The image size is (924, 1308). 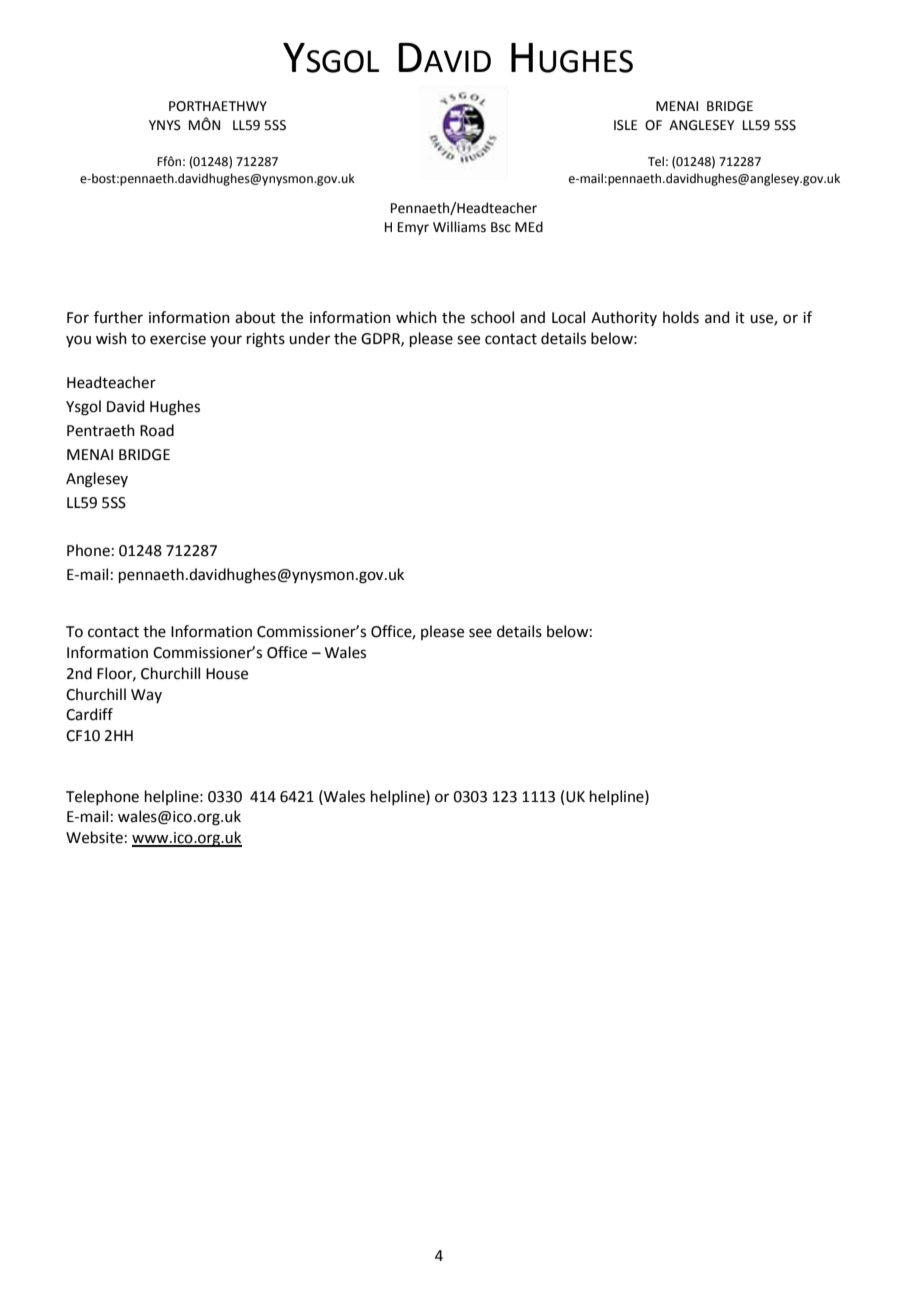 I want to click on ISLE, so click(x=625, y=125).
